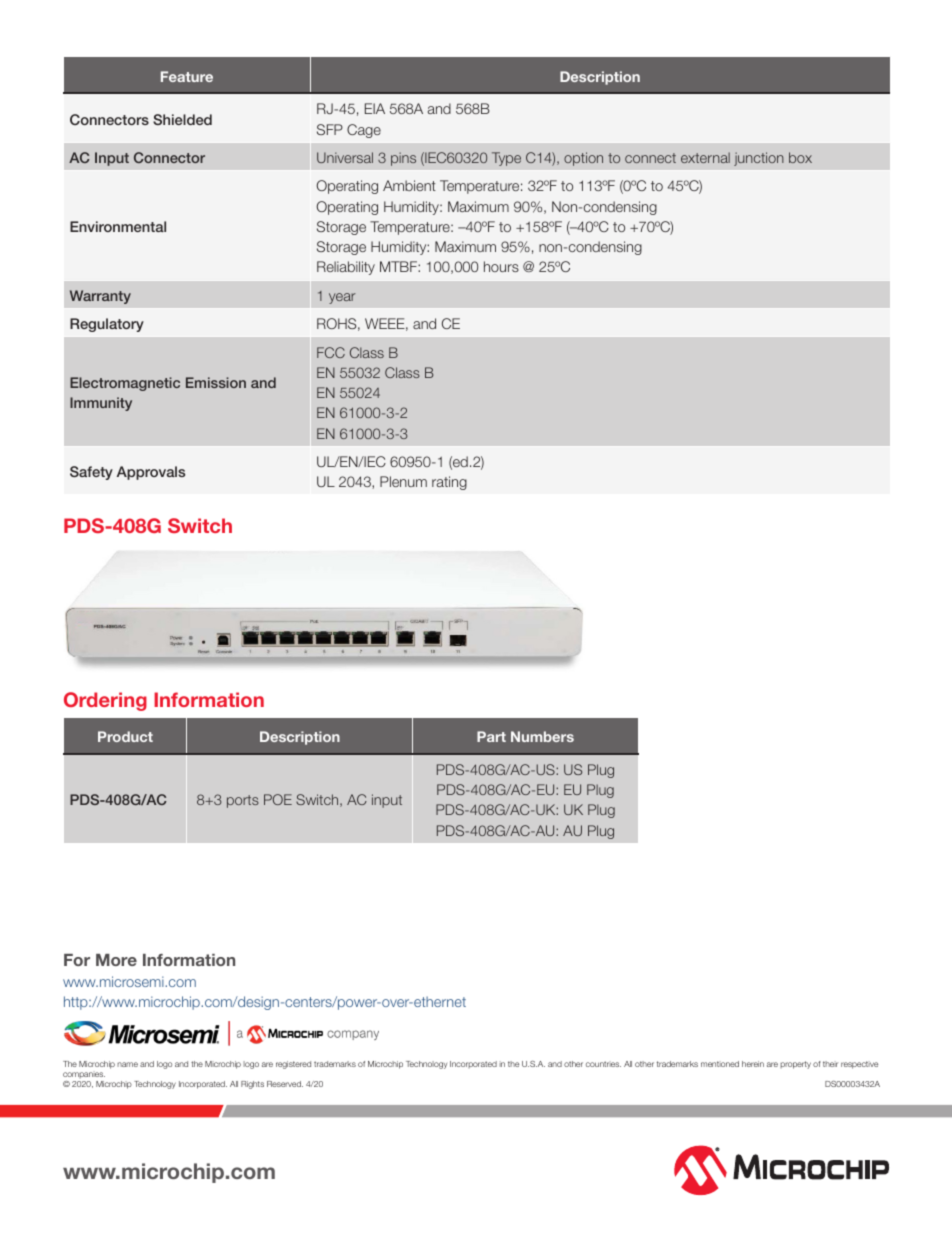 The image size is (952, 1233). Describe the element at coordinates (759, 159) in the page. I see `junction` at that location.
